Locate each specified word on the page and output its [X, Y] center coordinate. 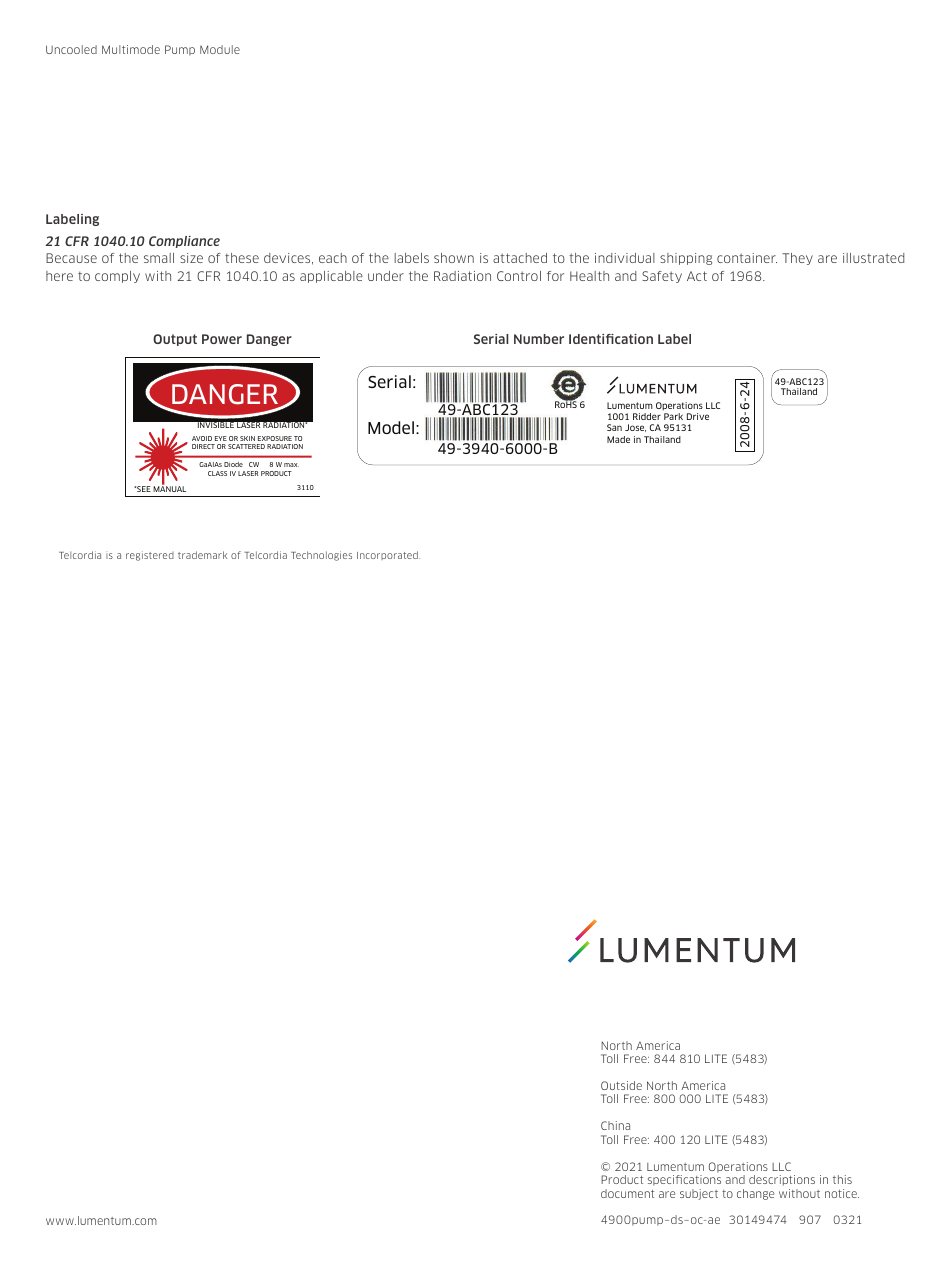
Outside [621, 1085]
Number [539, 339]
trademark [202, 555]
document [627, 1193]
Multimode [131, 49]
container [747, 258]
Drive [698, 416]
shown [454, 258]
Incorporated [388, 555]
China [615, 1125]
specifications [684, 1180]
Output [175, 340]
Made [618, 439]
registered [150, 556]
